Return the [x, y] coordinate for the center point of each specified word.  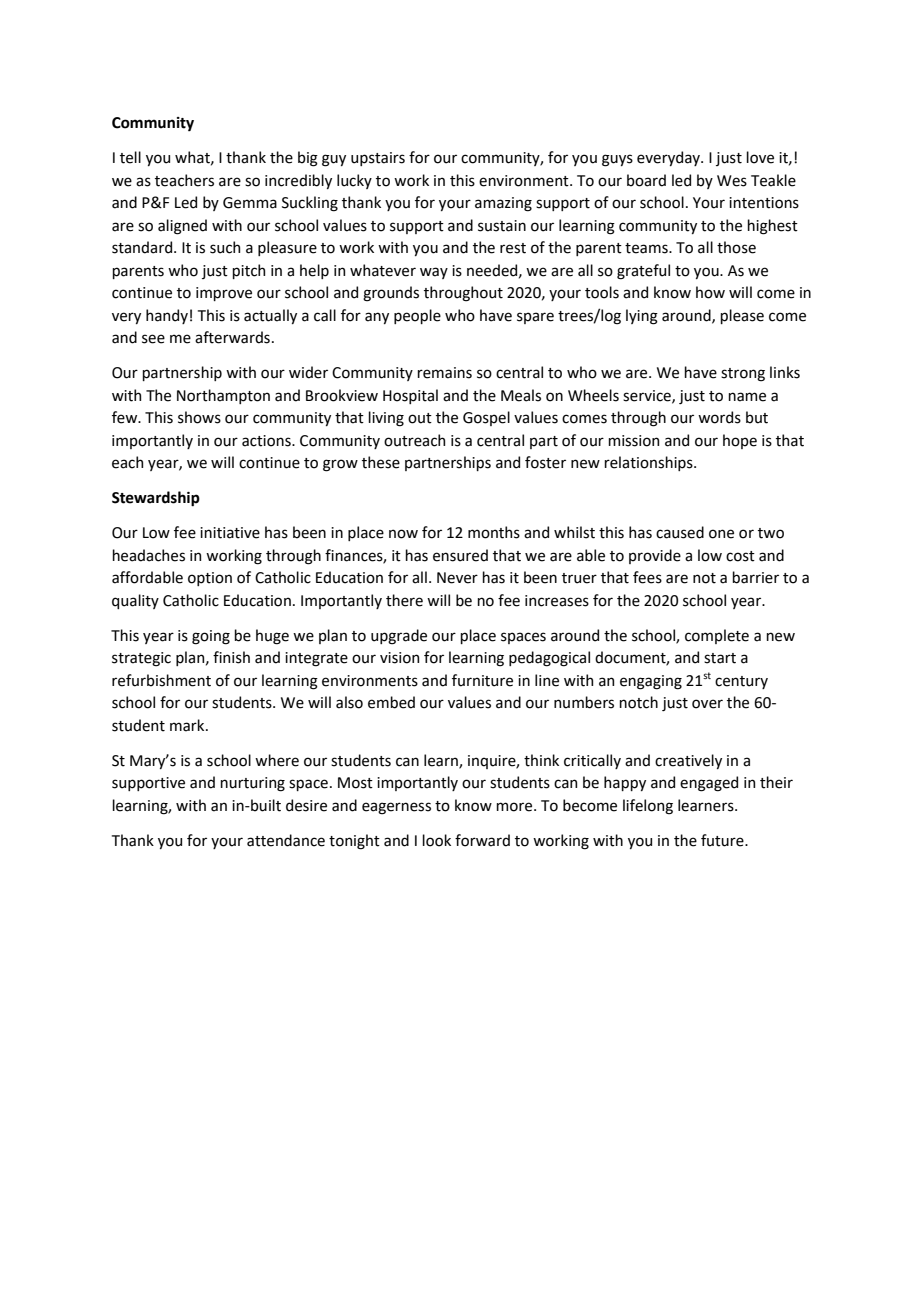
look [436, 840]
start [720, 658]
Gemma [250, 203]
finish [231, 657]
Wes [732, 181]
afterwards [232, 337]
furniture [482, 680]
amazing [503, 204]
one [721, 534]
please [742, 316]
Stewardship [156, 498]
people [417, 316]
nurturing [252, 784]
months [494, 532]
